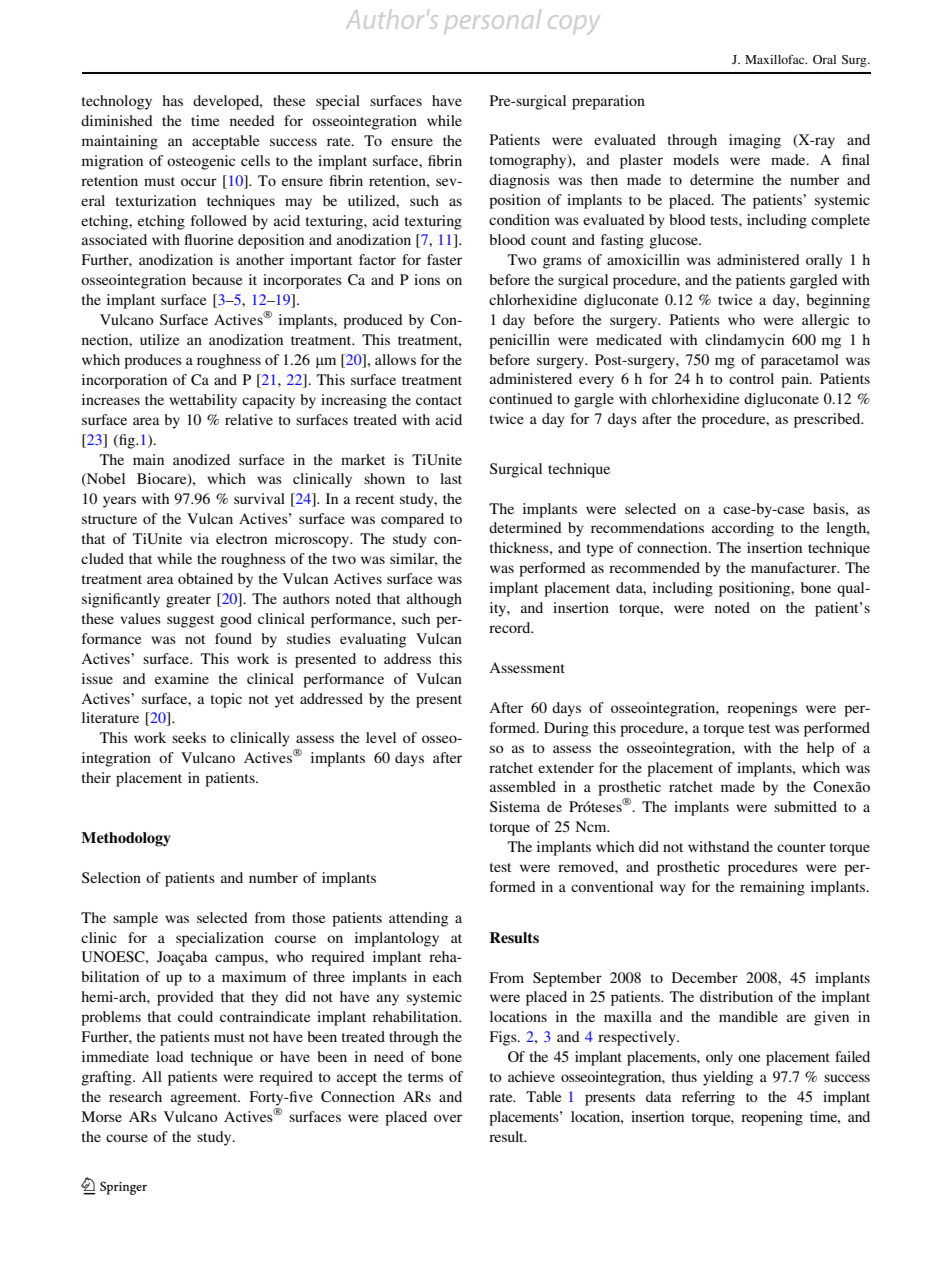  Describe the element at coordinates (493, 20) in the screenshot. I see `personal` at that location.
